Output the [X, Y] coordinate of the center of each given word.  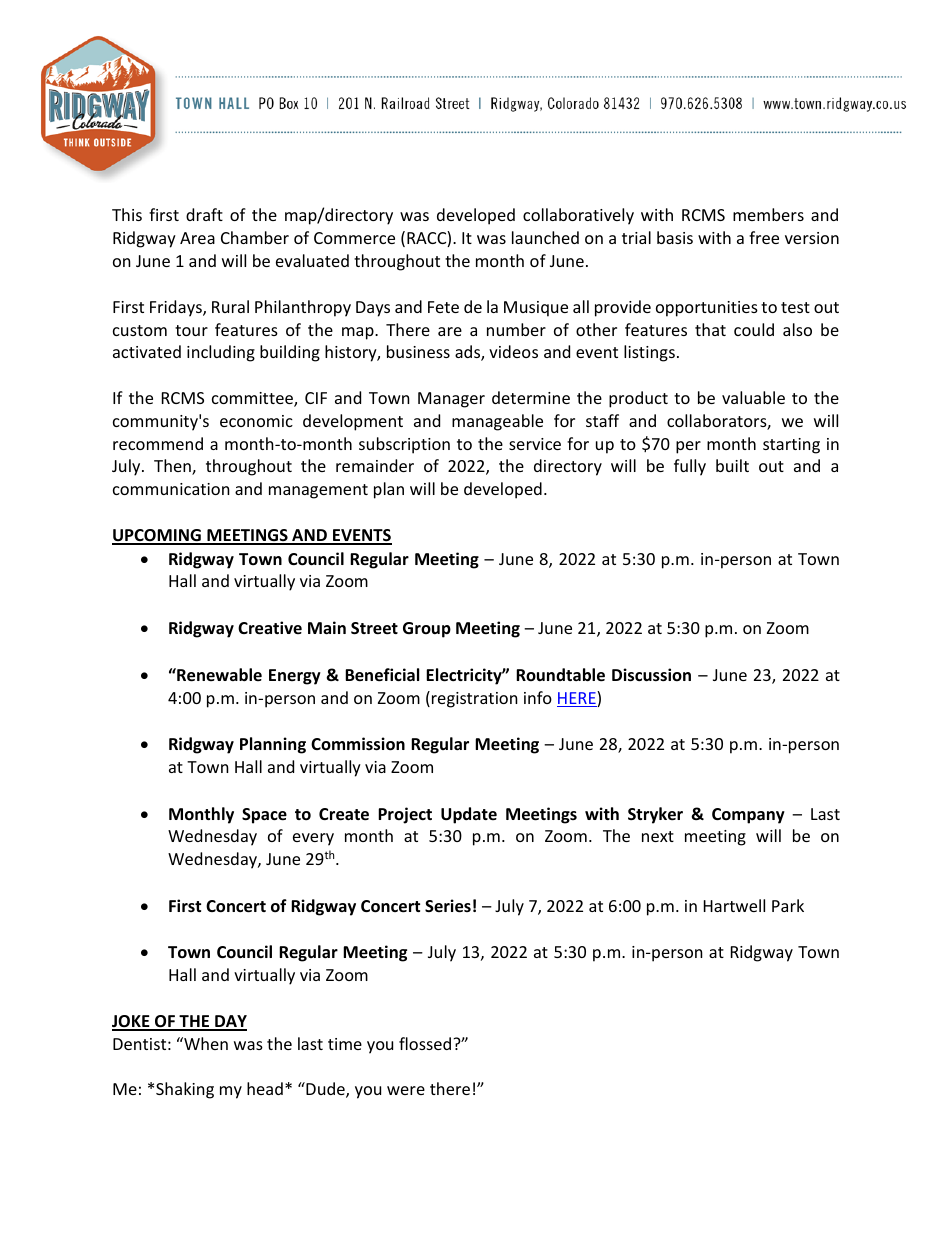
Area [197, 238]
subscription [404, 445]
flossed [426, 1043]
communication [171, 489]
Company [748, 816]
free [764, 237]
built [732, 465]
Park [788, 905]
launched [545, 237]
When [205, 1043]
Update [469, 815]
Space [264, 816]
